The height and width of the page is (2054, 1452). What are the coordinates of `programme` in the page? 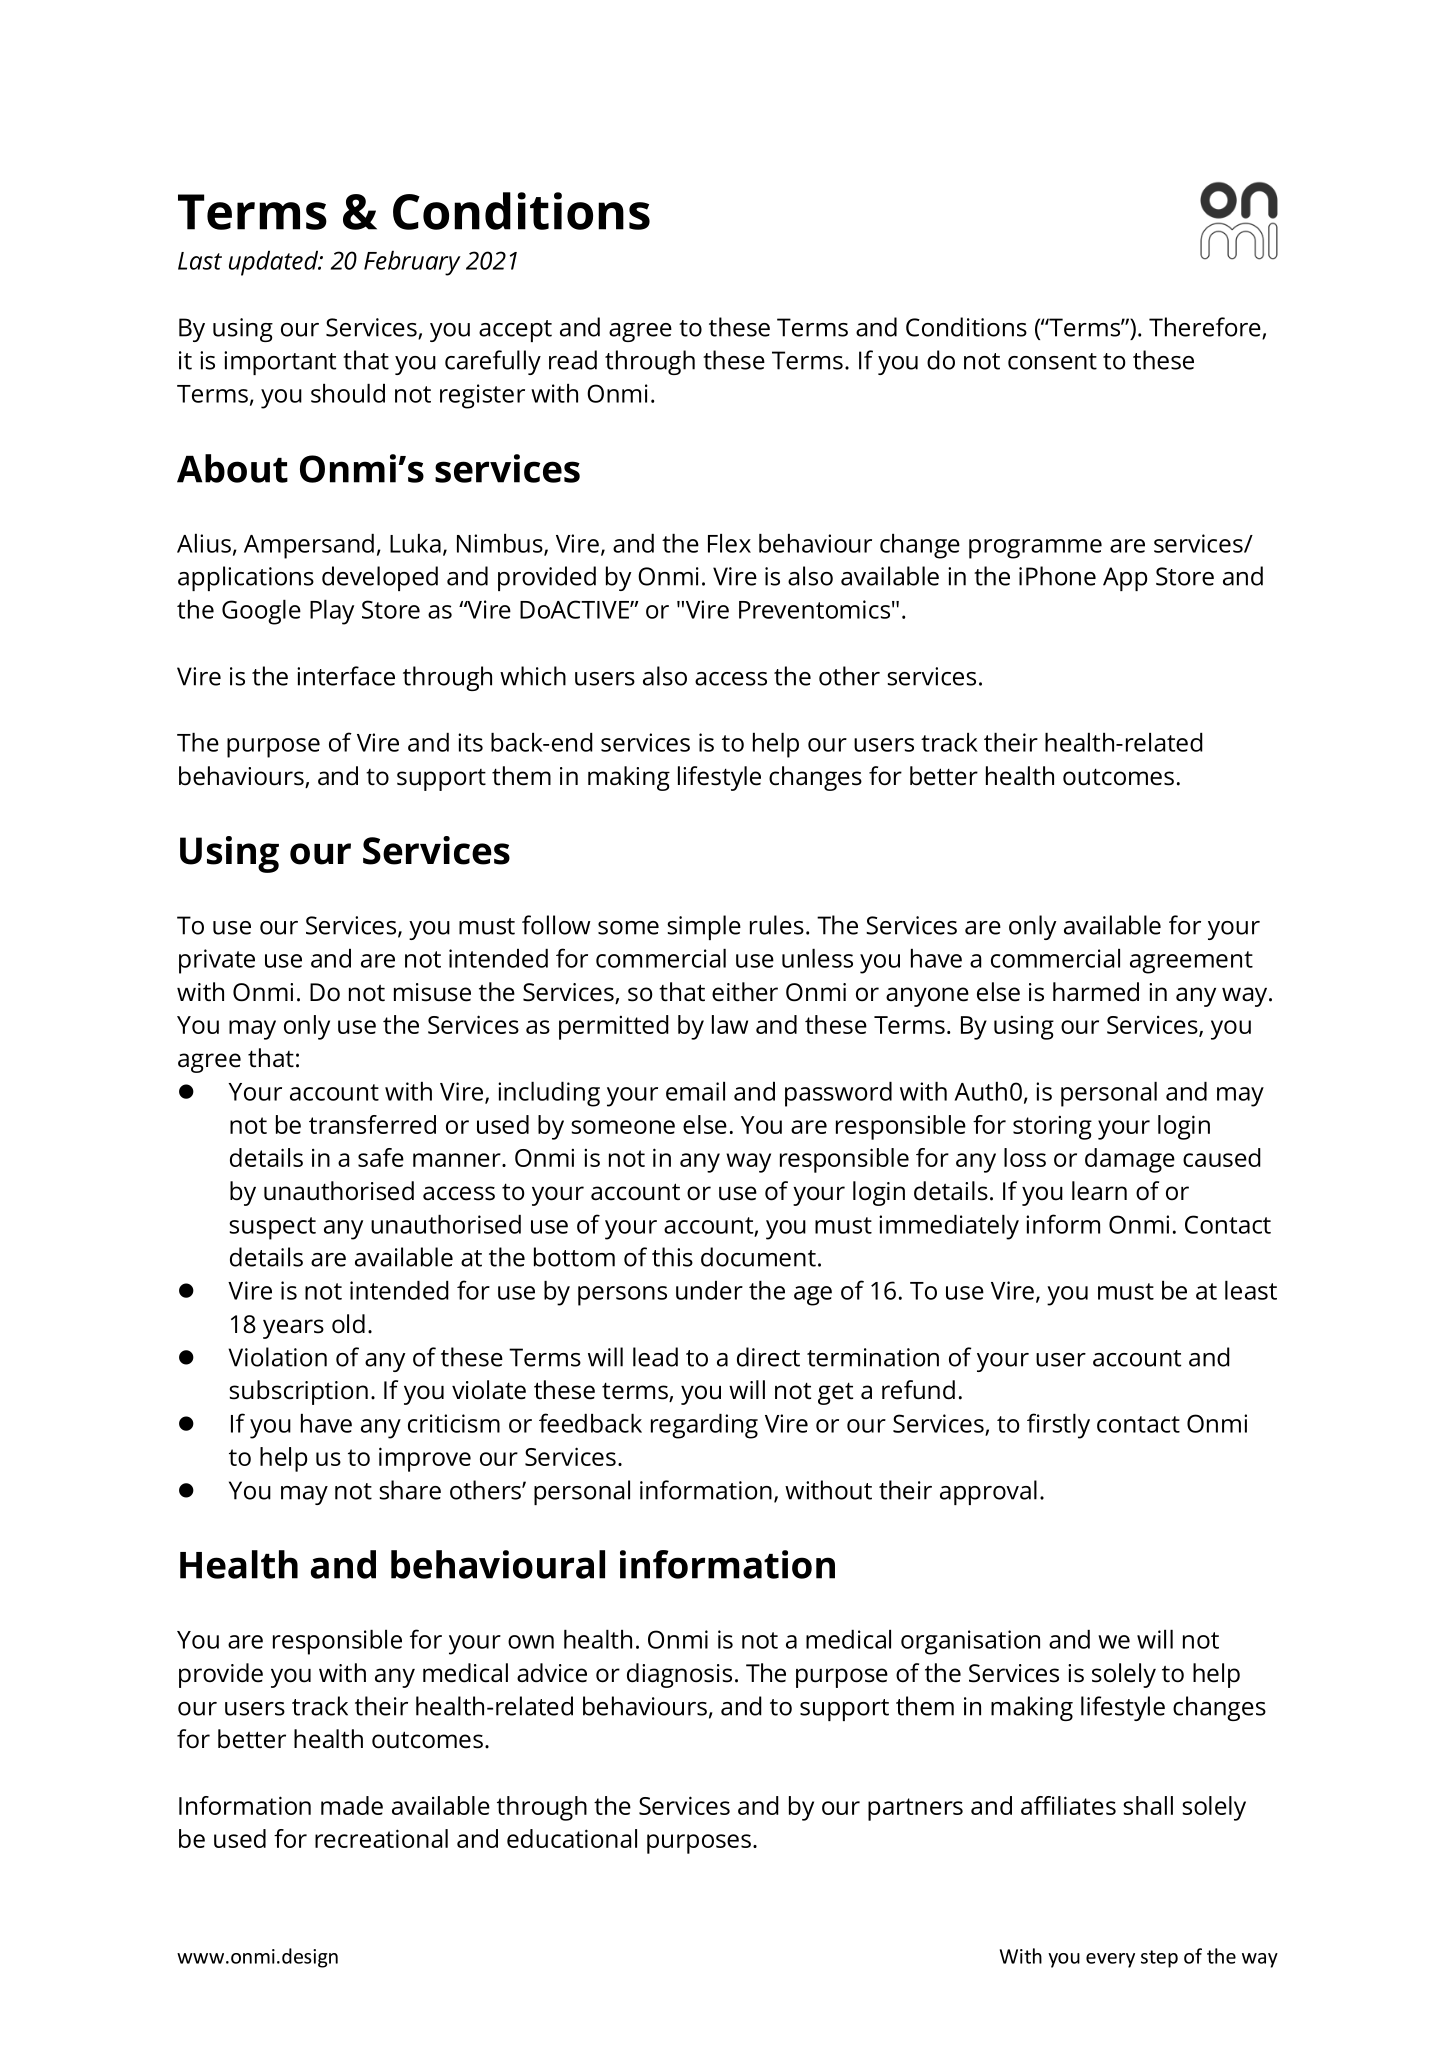 It's located at (1035, 549).
